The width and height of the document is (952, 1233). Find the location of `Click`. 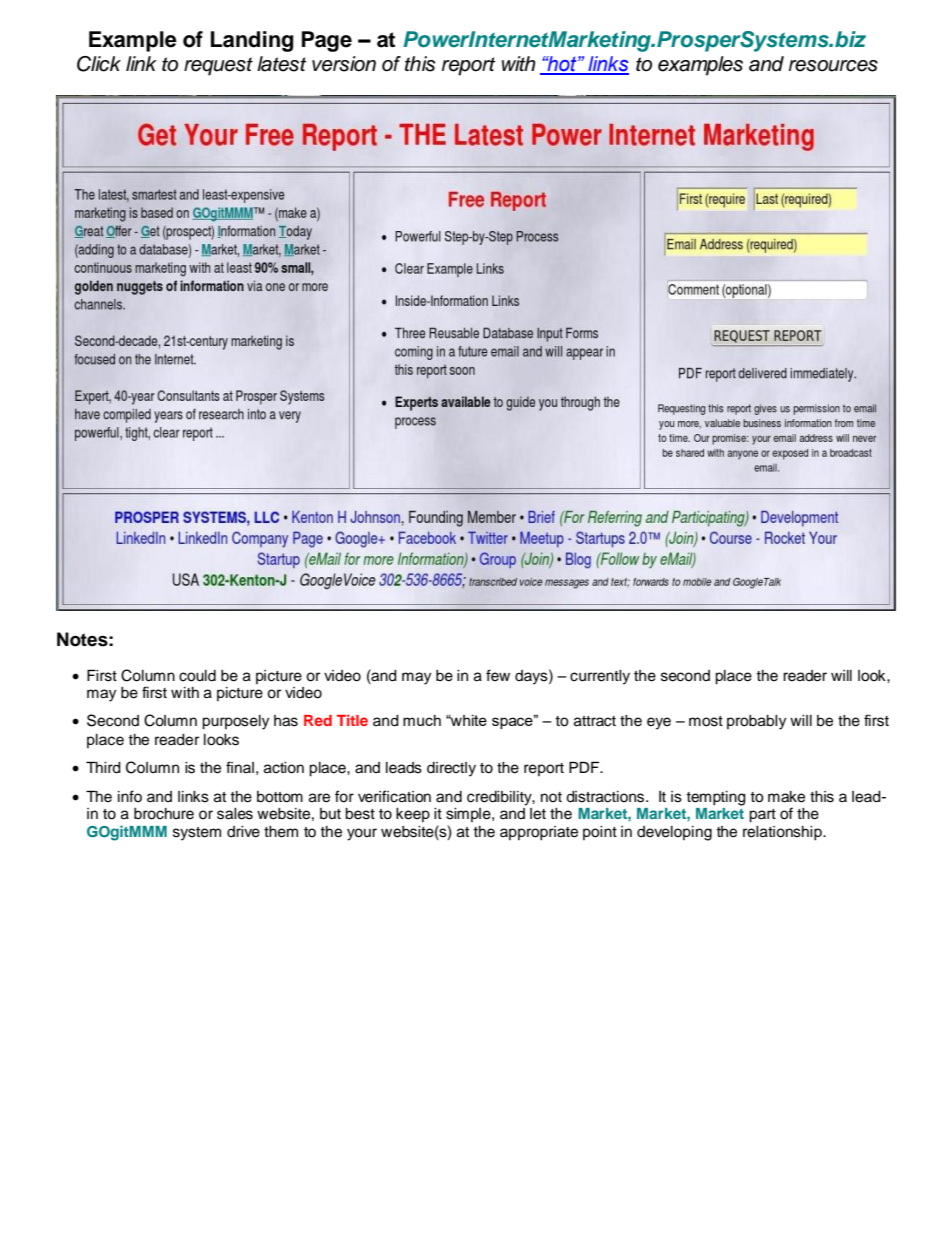

Click is located at coordinates (99, 64).
